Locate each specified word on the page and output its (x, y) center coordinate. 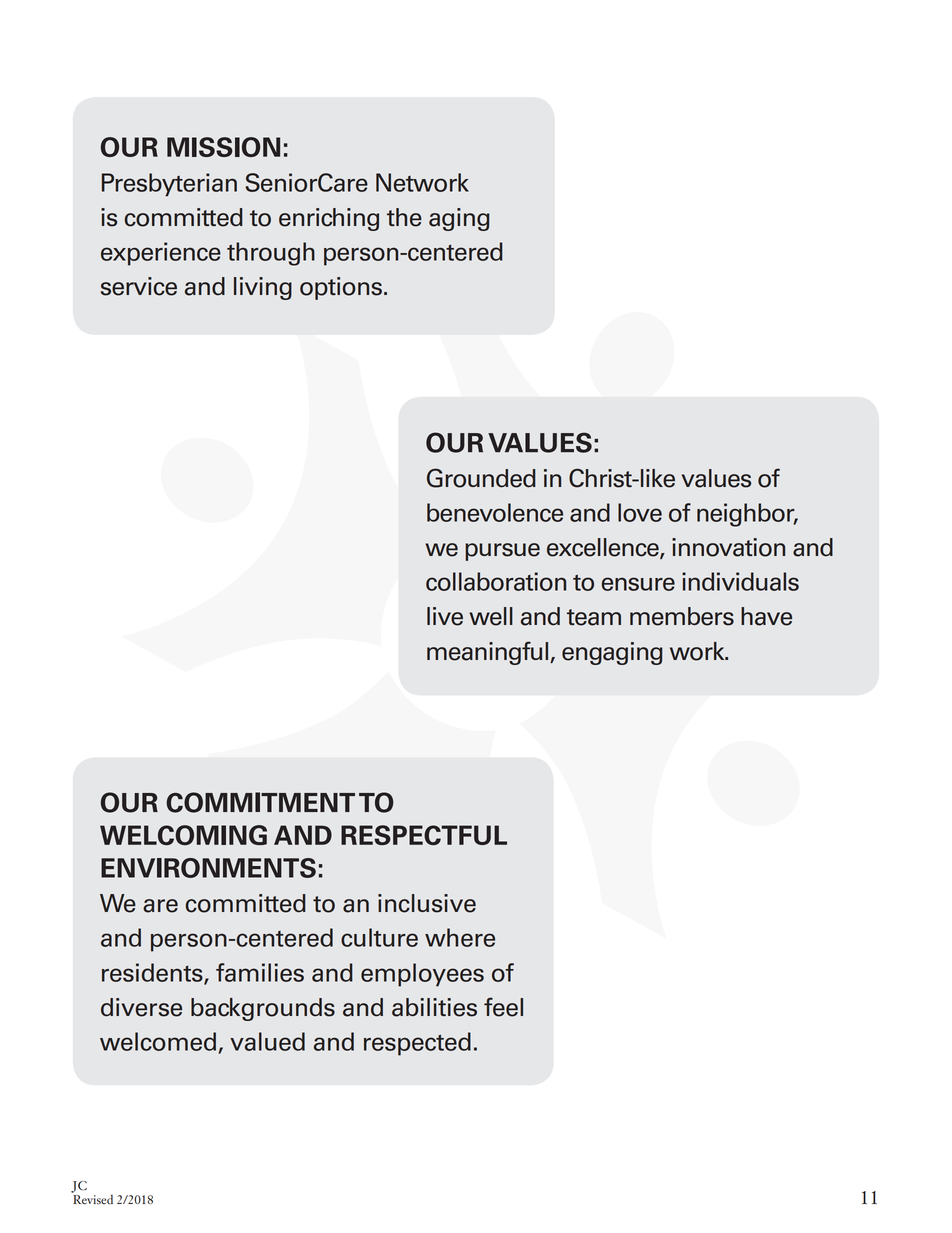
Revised (92, 1198)
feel (503, 1007)
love (640, 512)
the (404, 217)
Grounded (481, 478)
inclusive (427, 903)
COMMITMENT (260, 802)
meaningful (489, 653)
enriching (329, 219)
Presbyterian (169, 185)
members (682, 616)
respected (417, 1044)
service (139, 286)
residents (153, 973)
